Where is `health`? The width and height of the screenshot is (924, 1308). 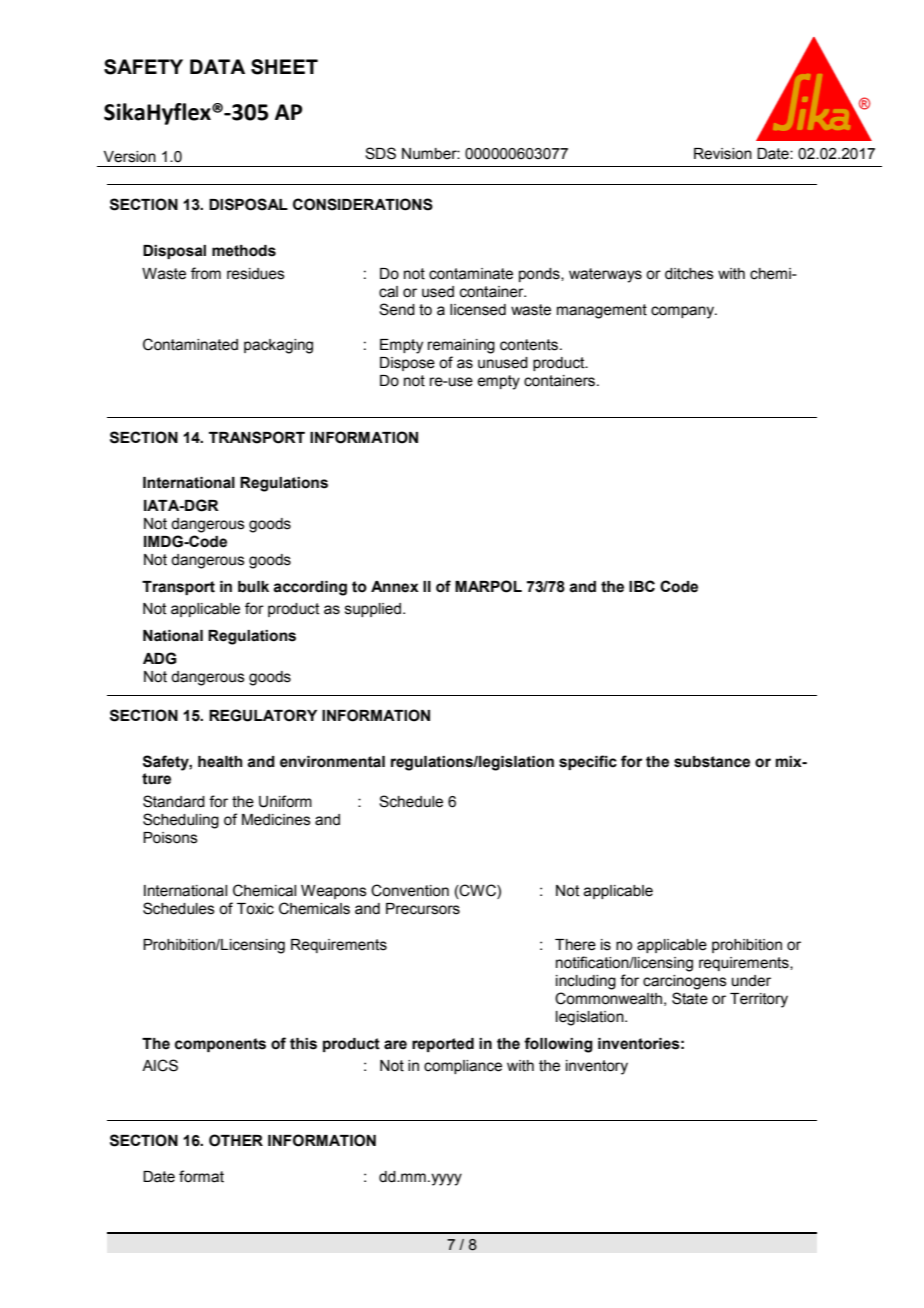
health is located at coordinates (220, 762).
